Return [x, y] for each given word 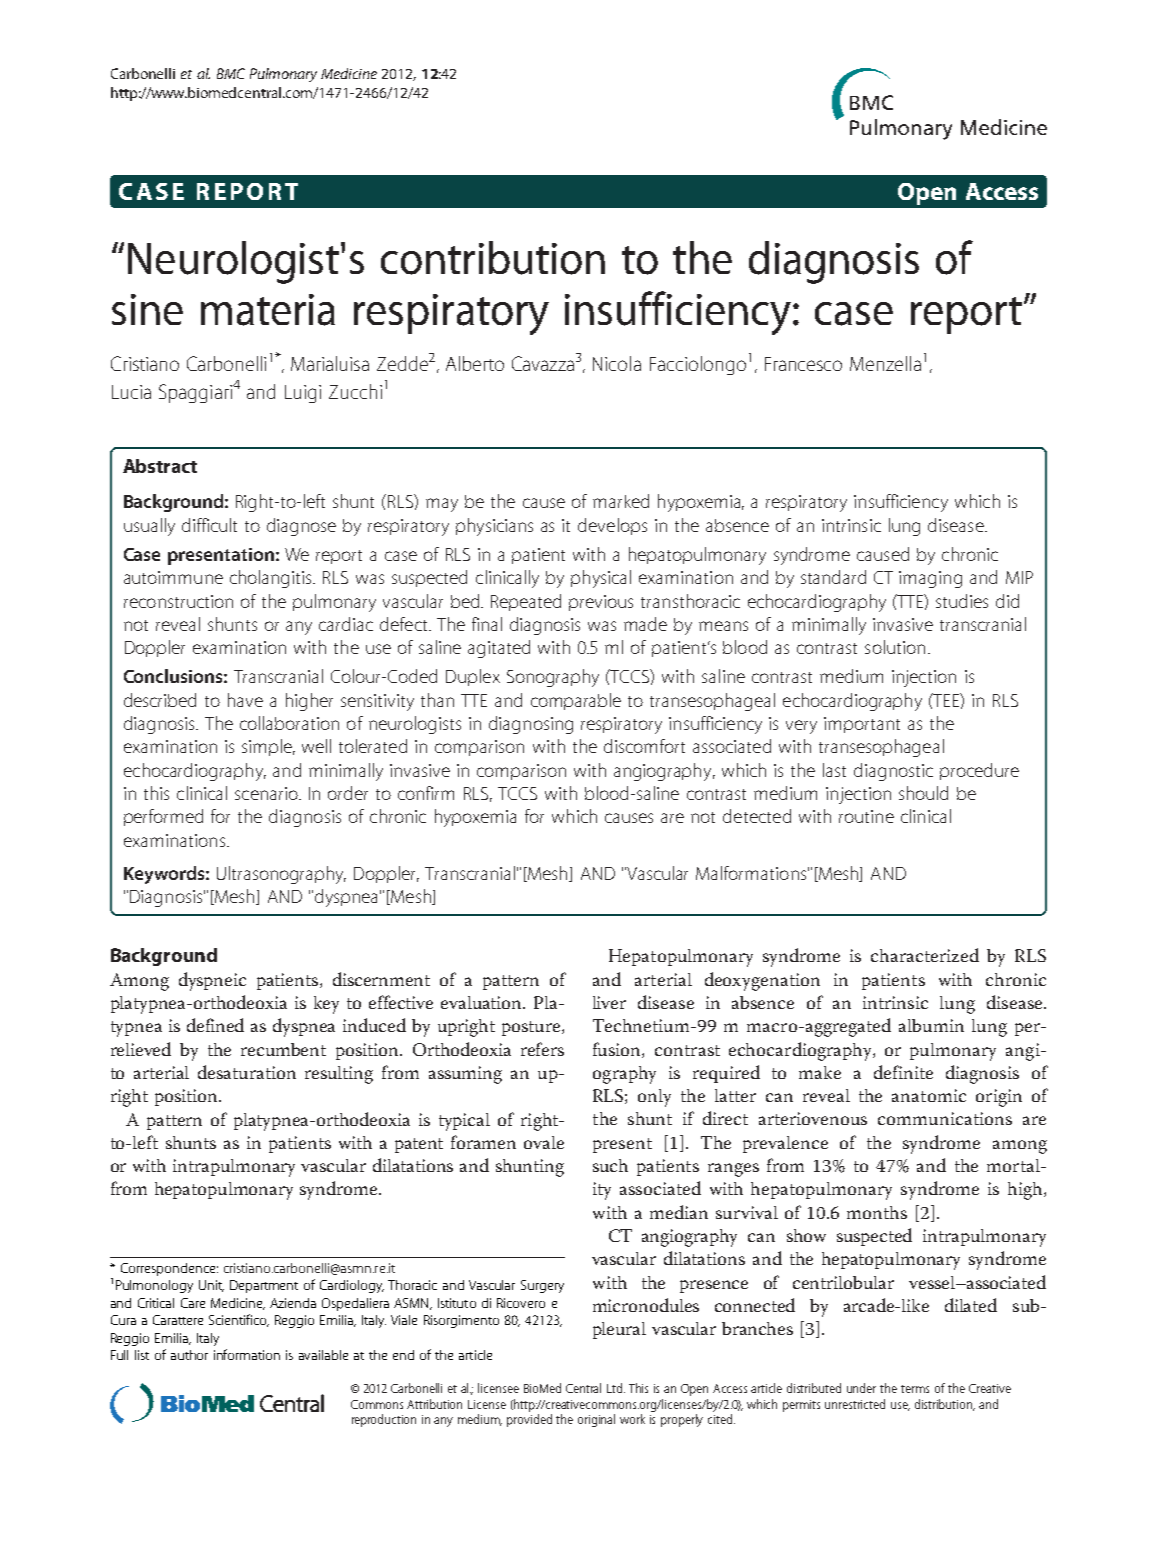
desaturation [247, 1072]
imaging [930, 579]
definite [903, 1072]
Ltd [616, 1388]
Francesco [803, 364]
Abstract [160, 466]
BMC [231, 73]
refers [542, 1049]
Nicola [617, 363]
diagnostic [893, 772]
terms [915, 1389]
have [245, 700]
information [247, 1354]
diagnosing [531, 725]
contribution [493, 258]
